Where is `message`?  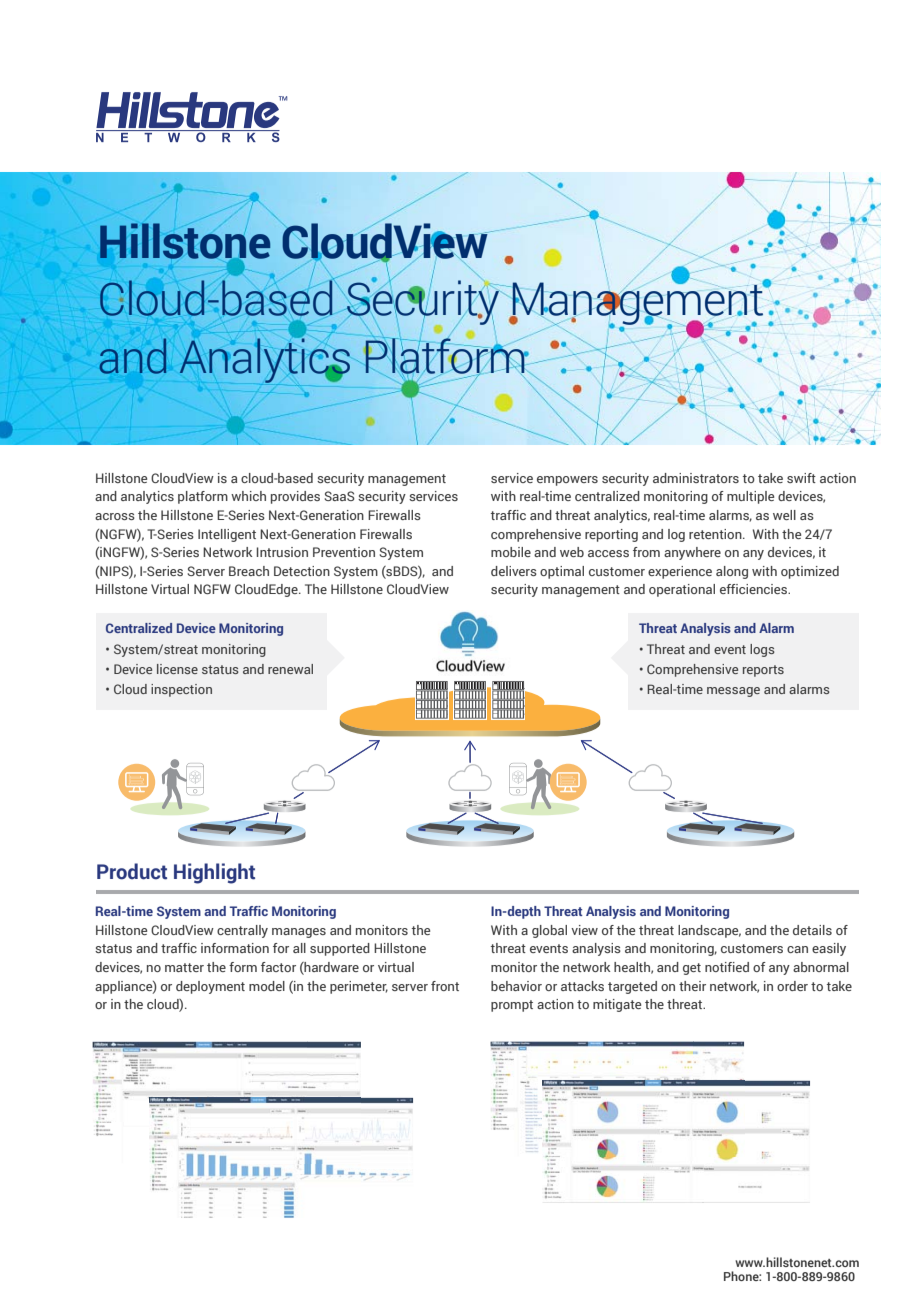 message is located at coordinates (733, 692).
